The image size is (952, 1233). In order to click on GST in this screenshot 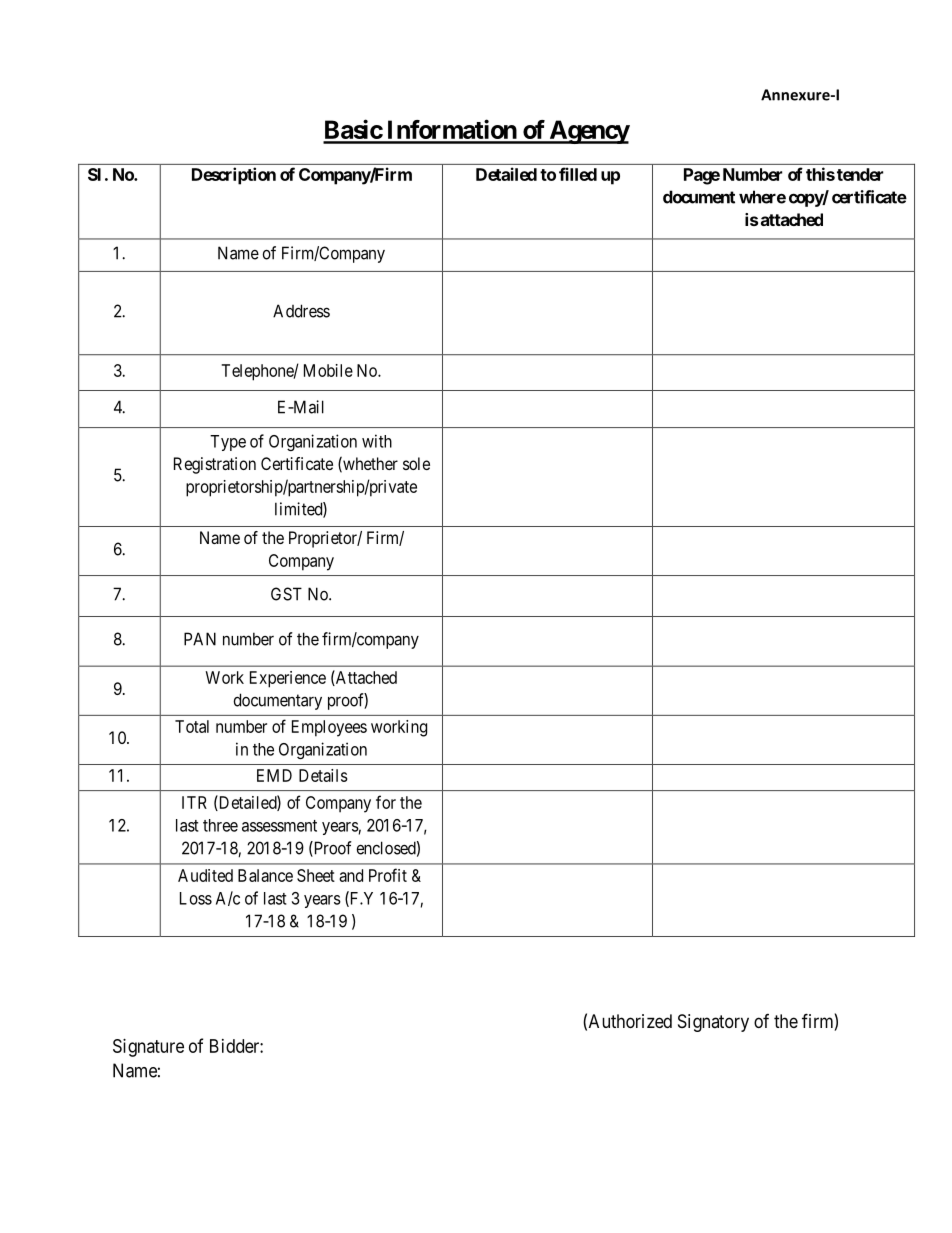, I will do `click(286, 594)`.
